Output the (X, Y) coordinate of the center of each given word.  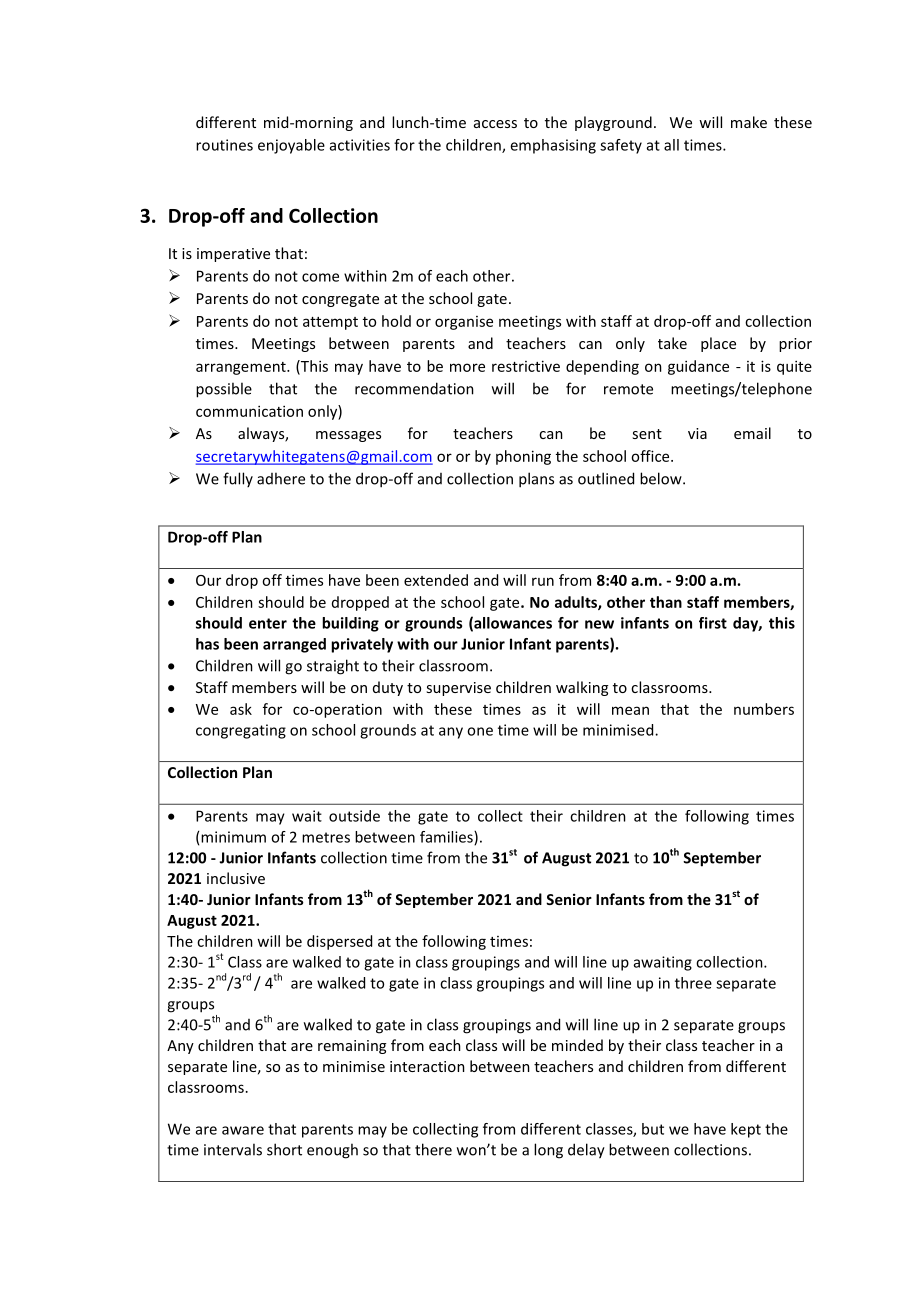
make (749, 122)
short (284, 1149)
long (548, 1151)
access (495, 124)
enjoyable (291, 146)
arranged (294, 645)
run (543, 581)
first (713, 623)
